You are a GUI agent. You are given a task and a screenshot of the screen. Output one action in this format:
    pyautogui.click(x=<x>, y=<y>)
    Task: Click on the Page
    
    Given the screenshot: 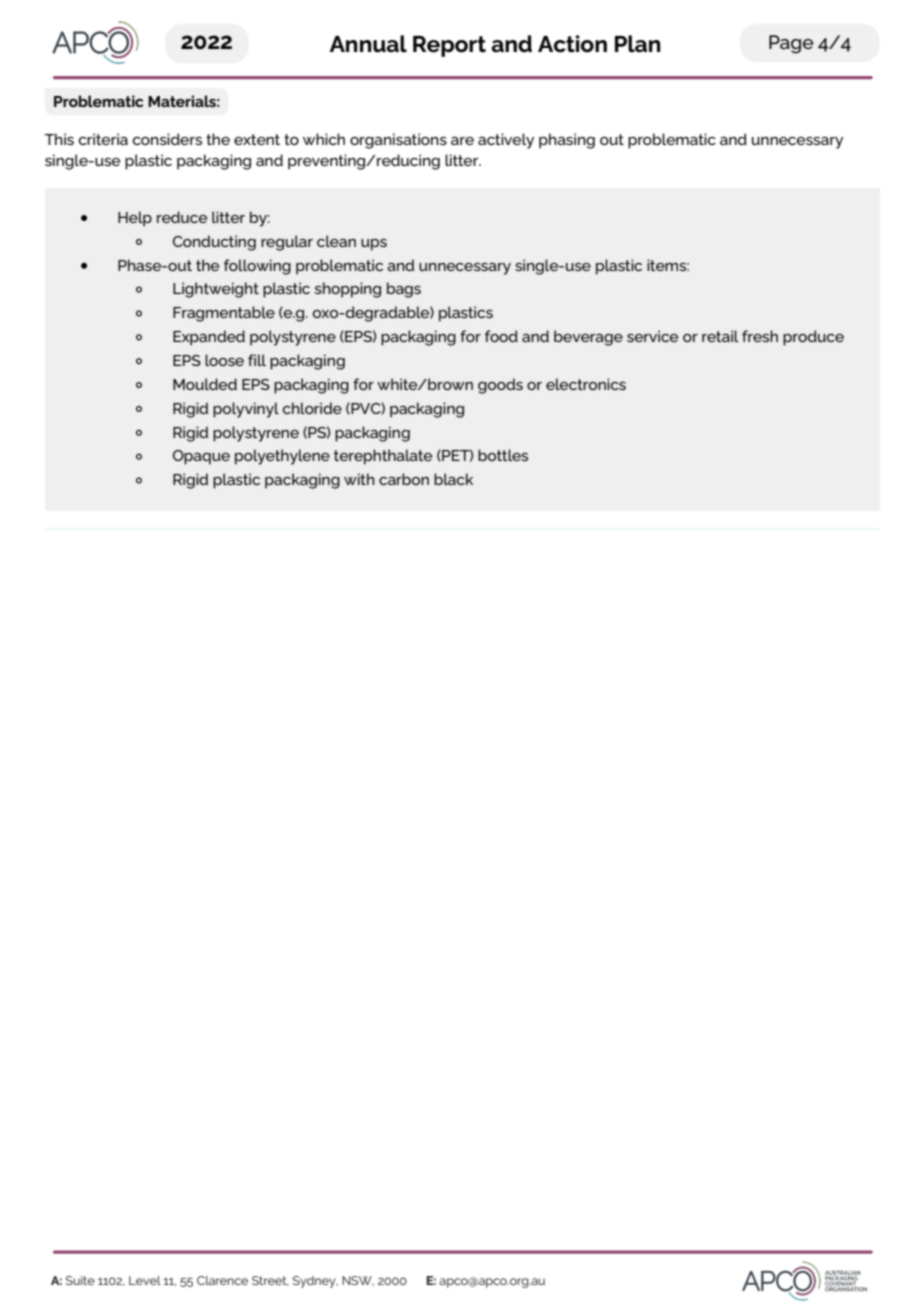 What is the action you would take?
    pyautogui.click(x=791, y=44)
